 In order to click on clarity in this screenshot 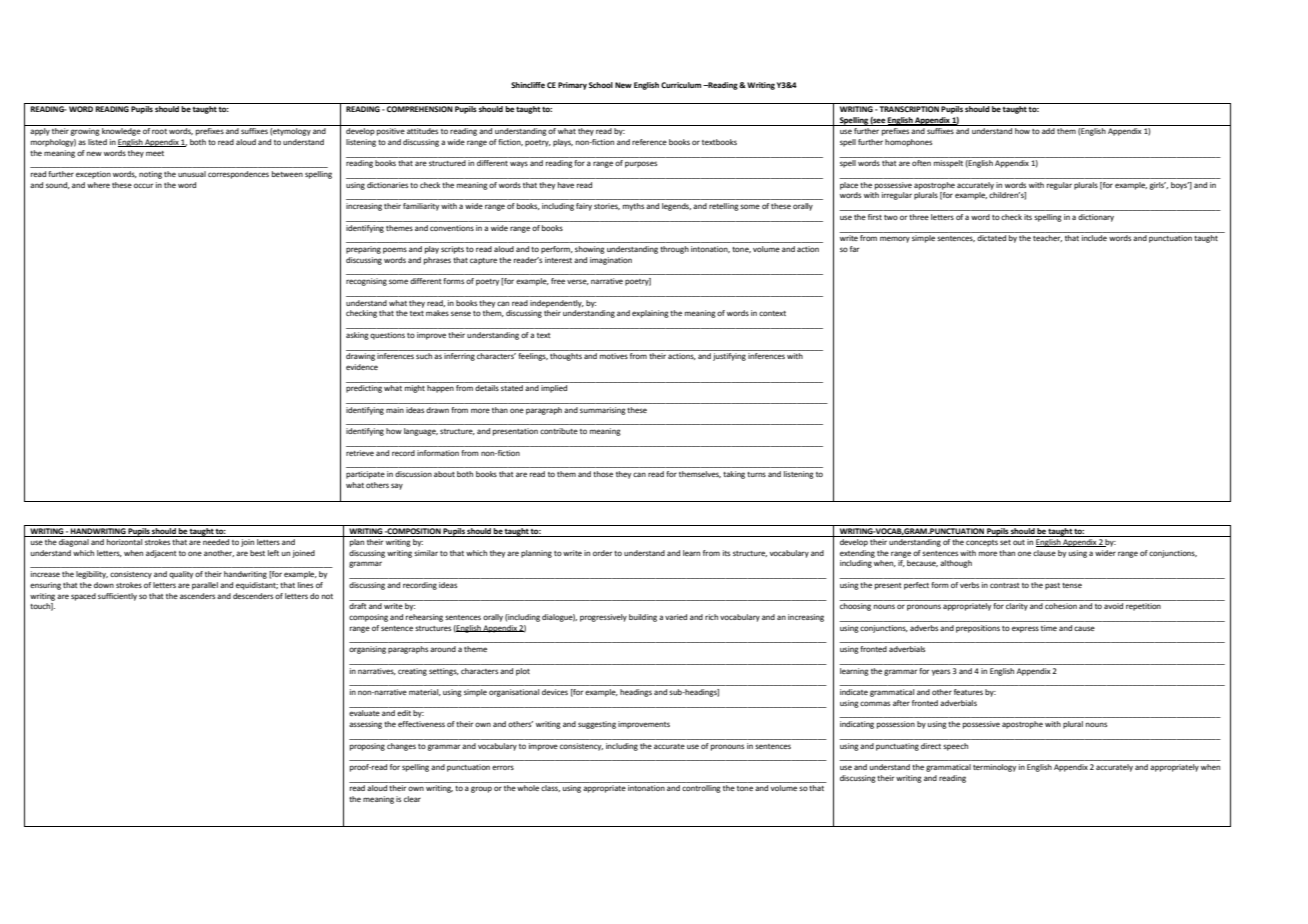, I will do `click(1017, 607)`.
